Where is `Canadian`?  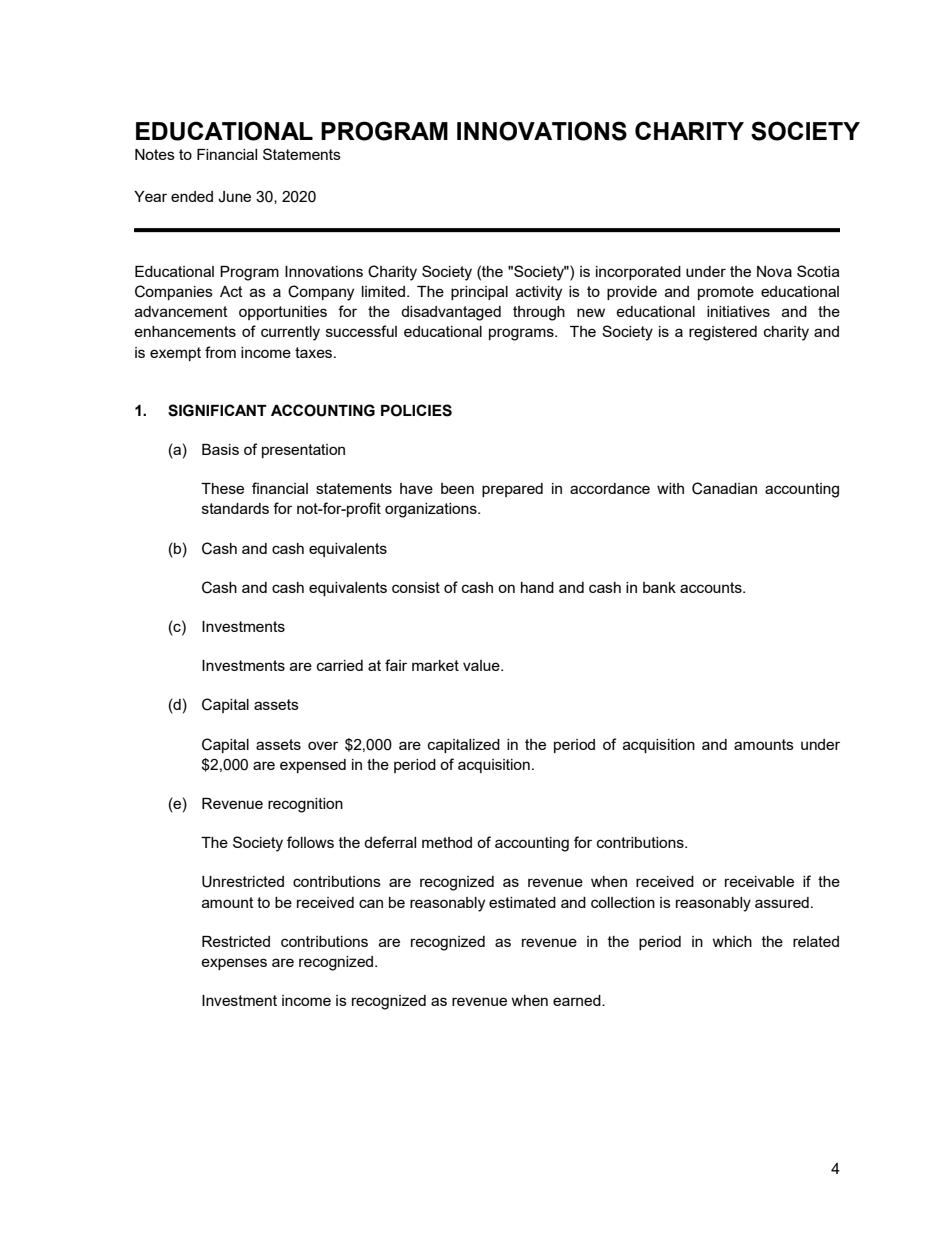 Canadian is located at coordinates (724, 488).
